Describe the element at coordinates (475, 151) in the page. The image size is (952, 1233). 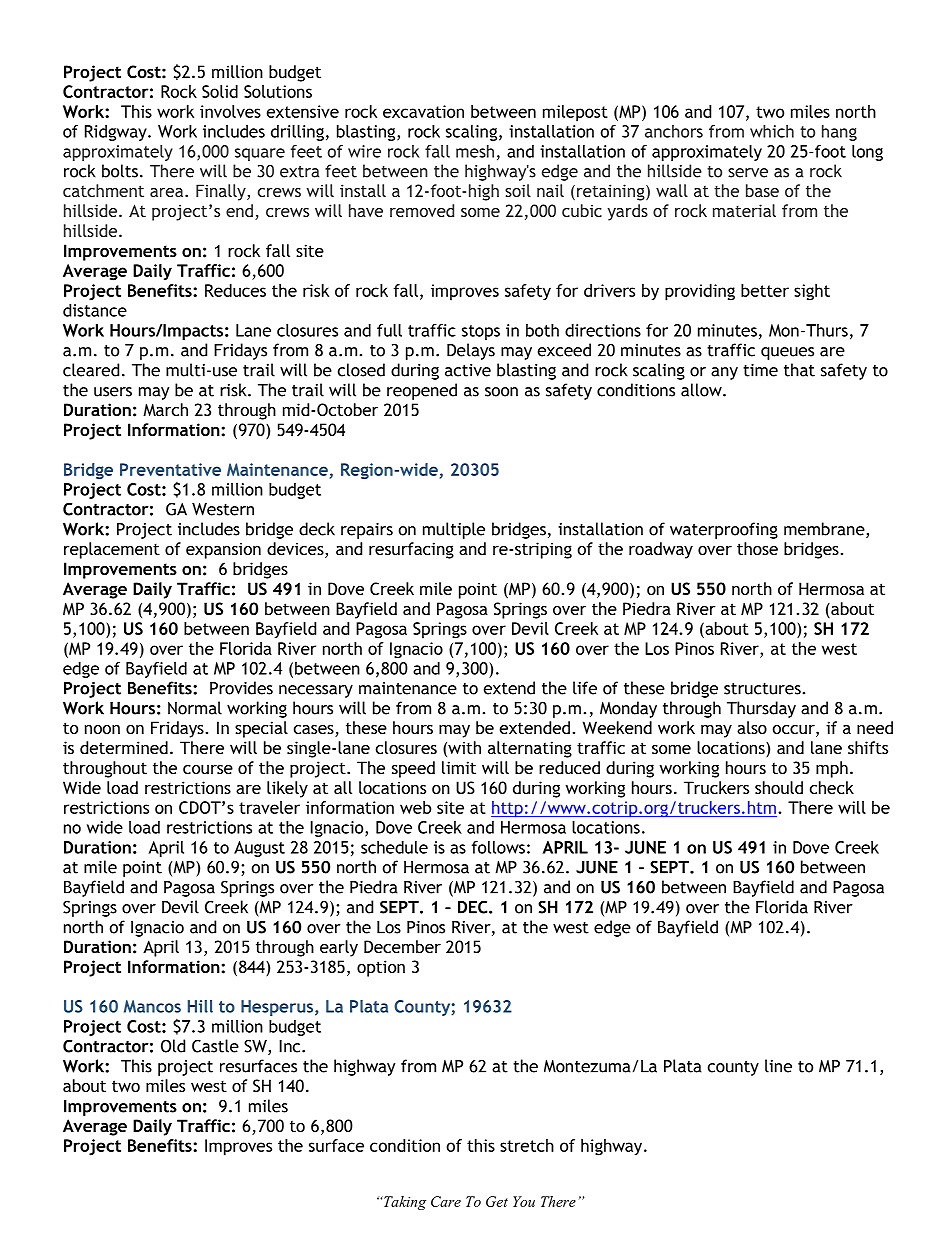
I see `mesh` at that location.
